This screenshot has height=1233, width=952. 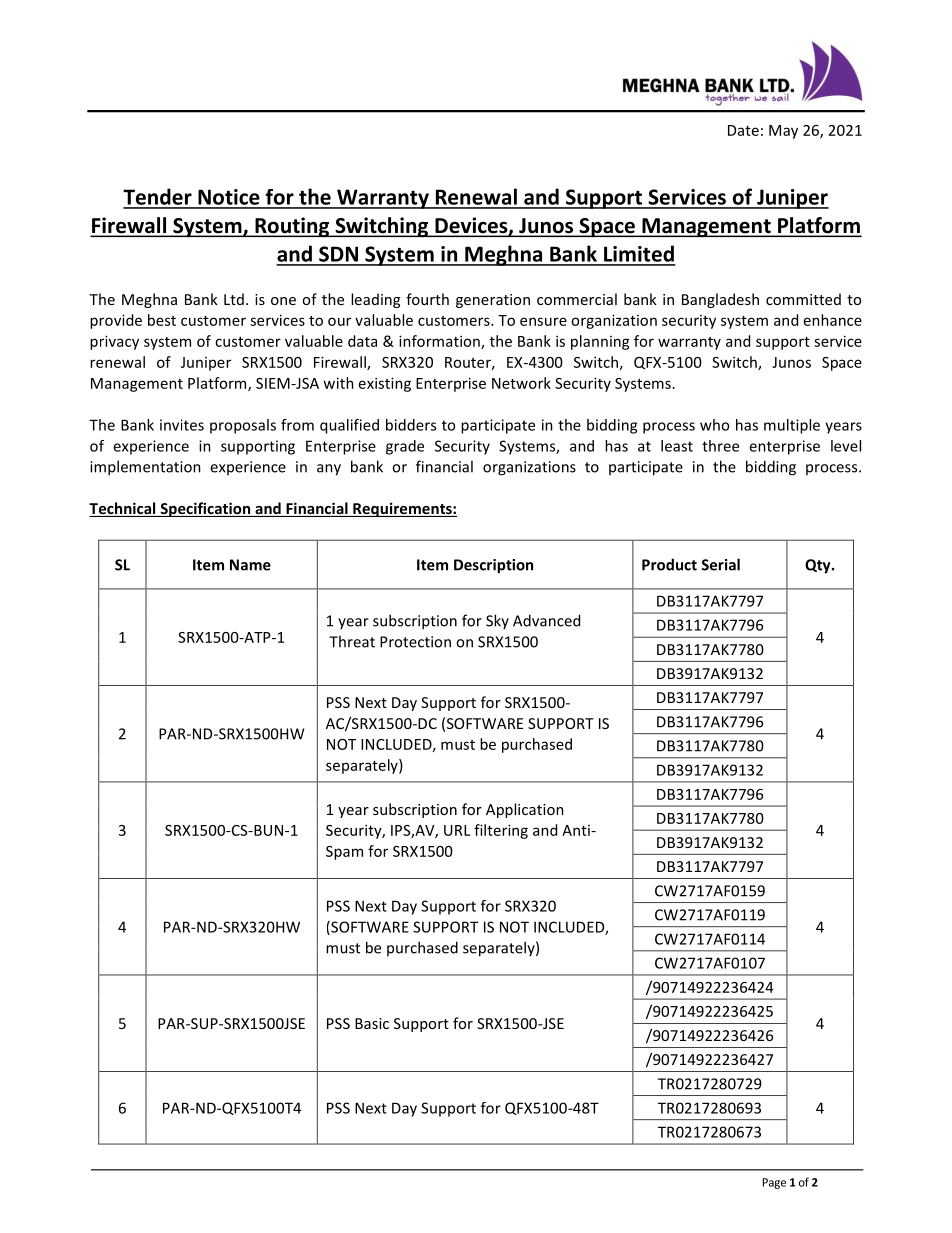 What do you see at coordinates (525, 810) in the screenshot?
I see `Application` at bounding box center [525, 810].
